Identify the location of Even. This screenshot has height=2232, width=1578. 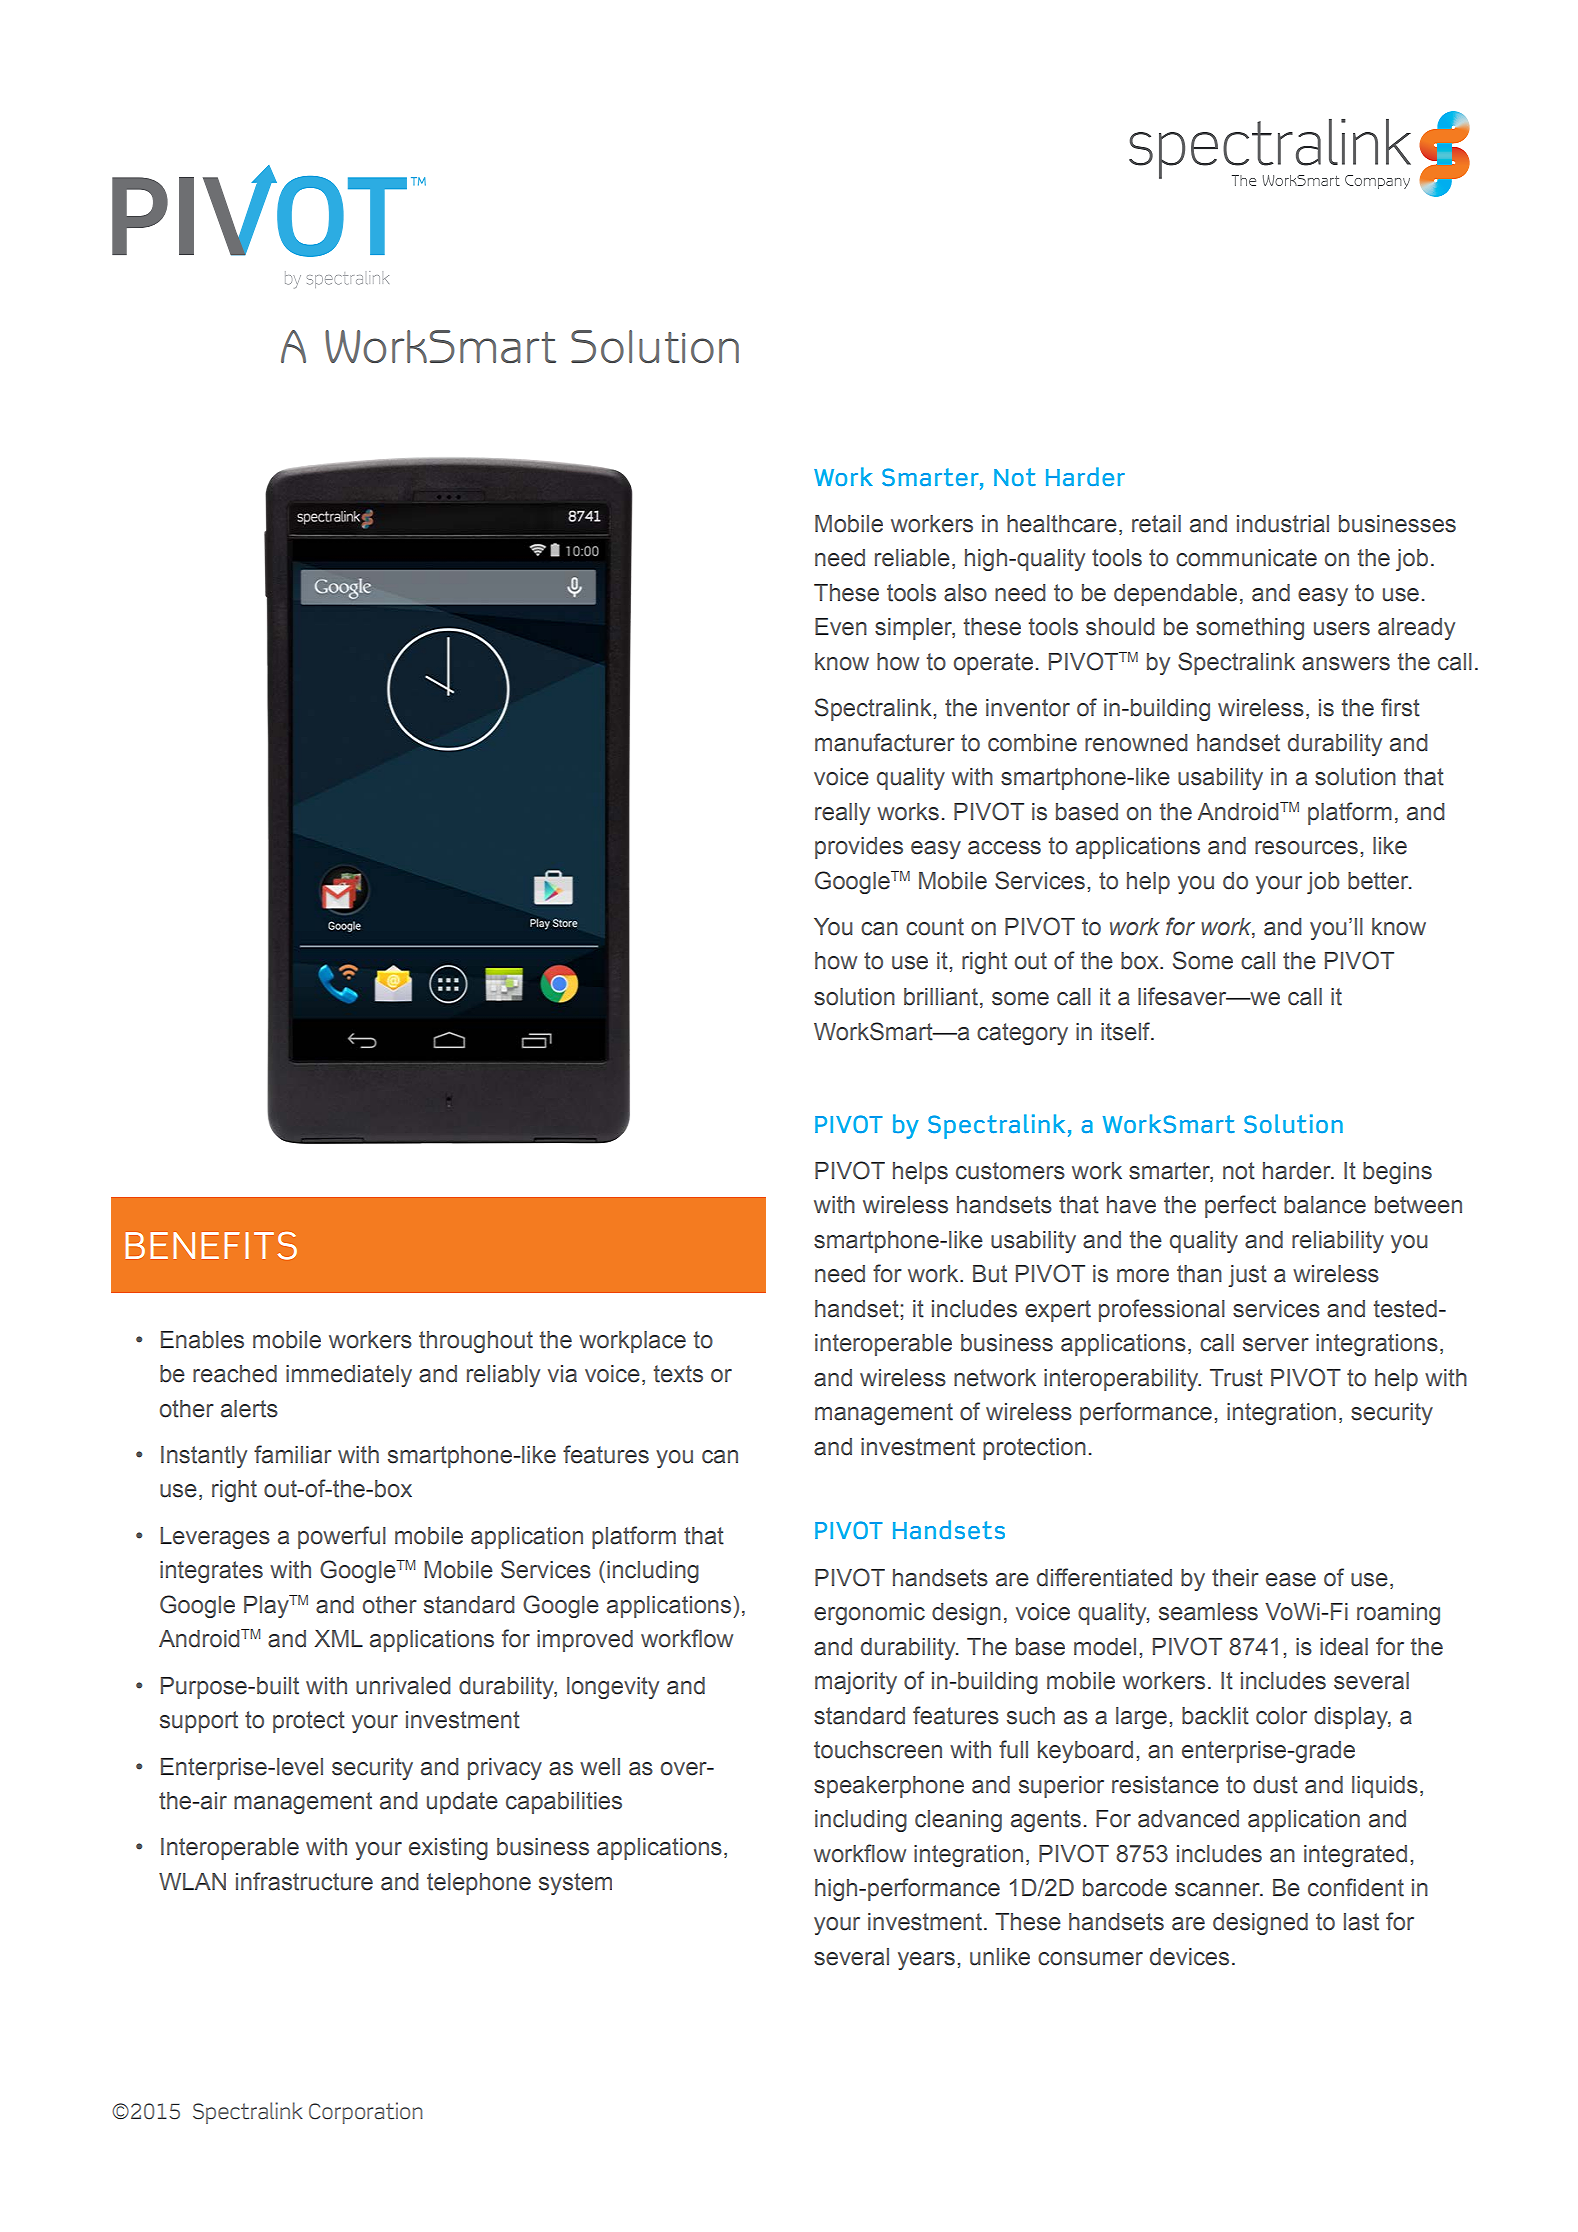
(841, 627).
